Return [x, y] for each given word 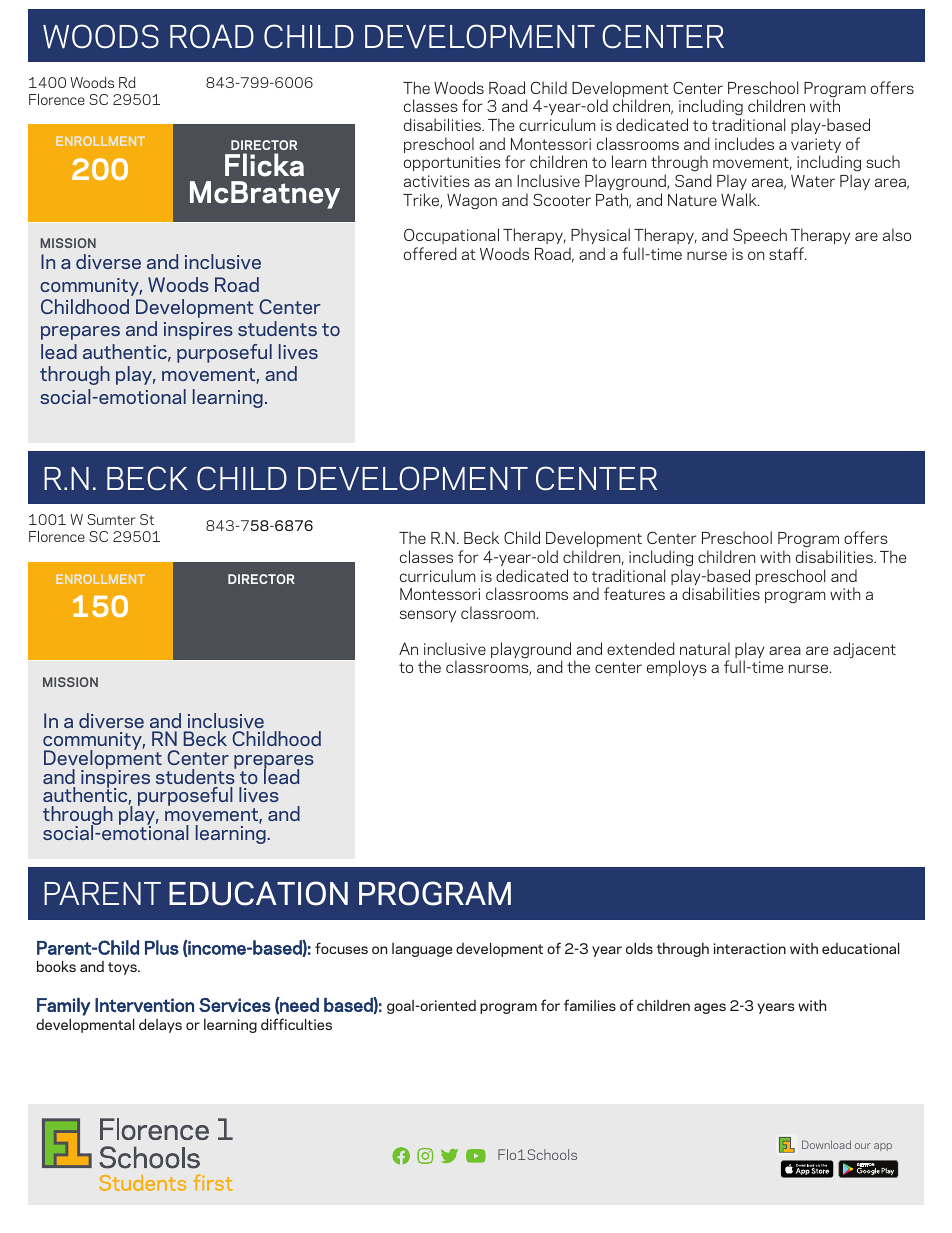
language [422, 950]
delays [160, 1026]
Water [813, 181]
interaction [749, 948]
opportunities [452, 163]
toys [123, 968]
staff [788, 253]
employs [677, 668]
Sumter [111, 519]
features [634, 593]
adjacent [864, 650]
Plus [162, 947]
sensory [428, 616]
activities [437, 181]
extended [641, 648]
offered [430, 253]
